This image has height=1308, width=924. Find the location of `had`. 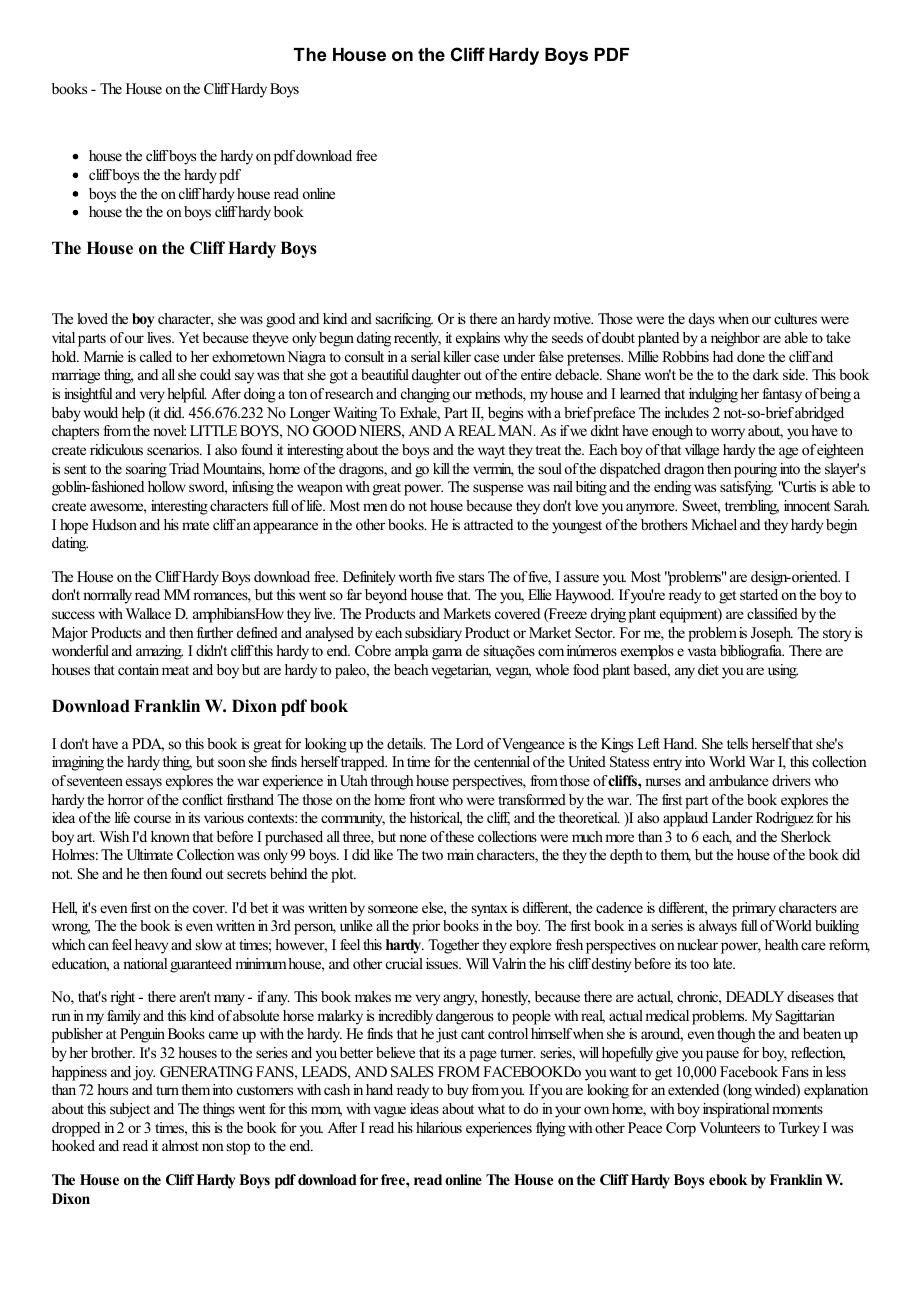

had is located at coordinates (723, 356).
